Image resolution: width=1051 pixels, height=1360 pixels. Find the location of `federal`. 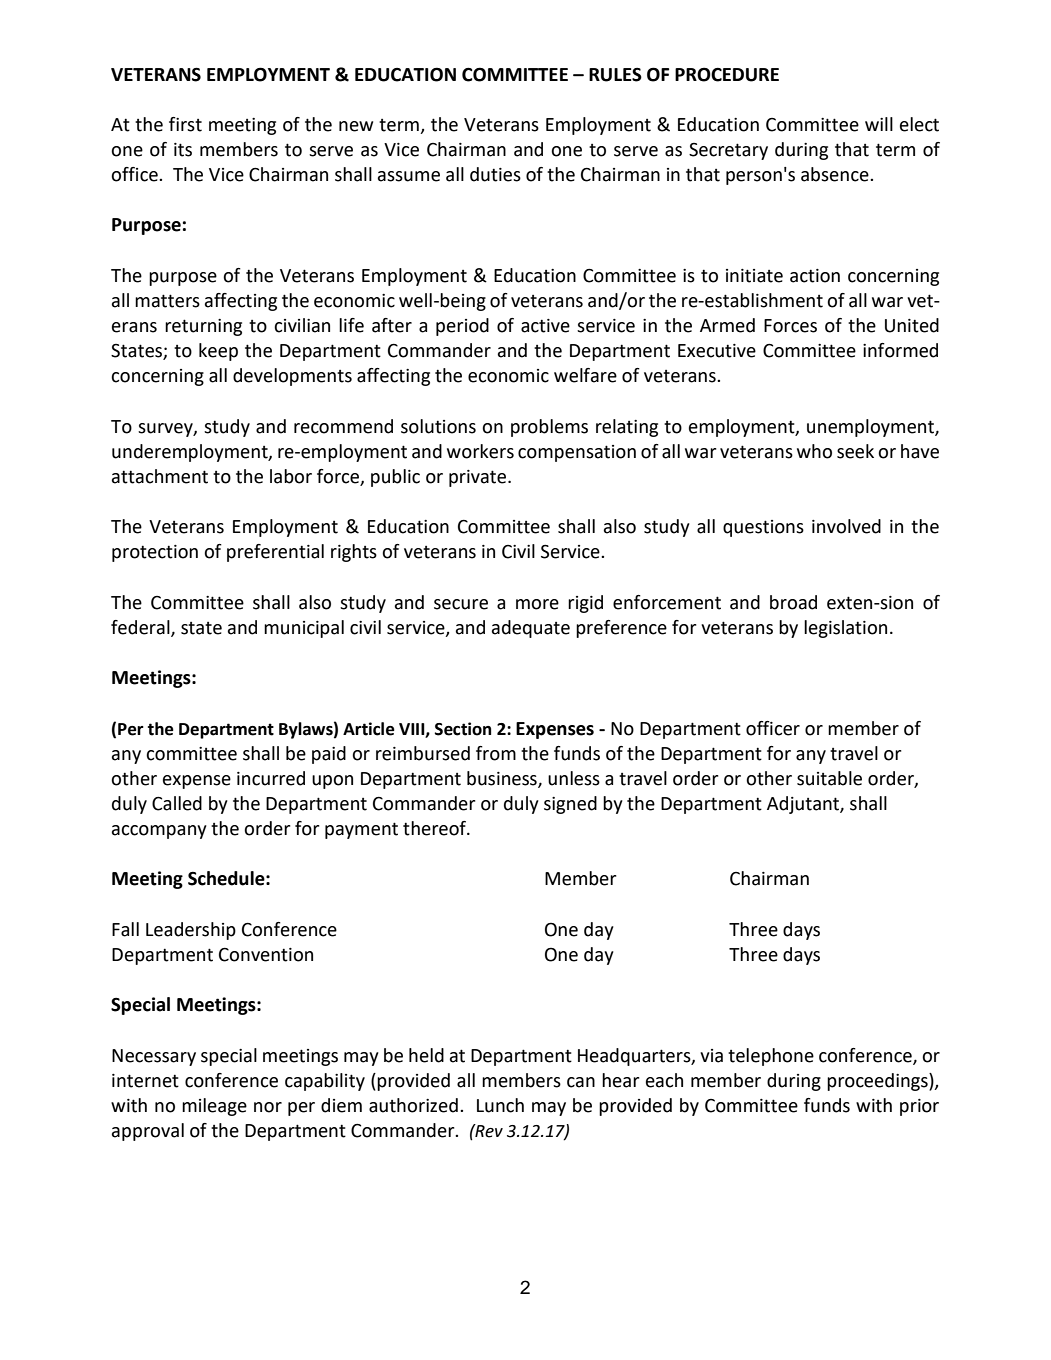

federal is located at coordinates (141, 628).
